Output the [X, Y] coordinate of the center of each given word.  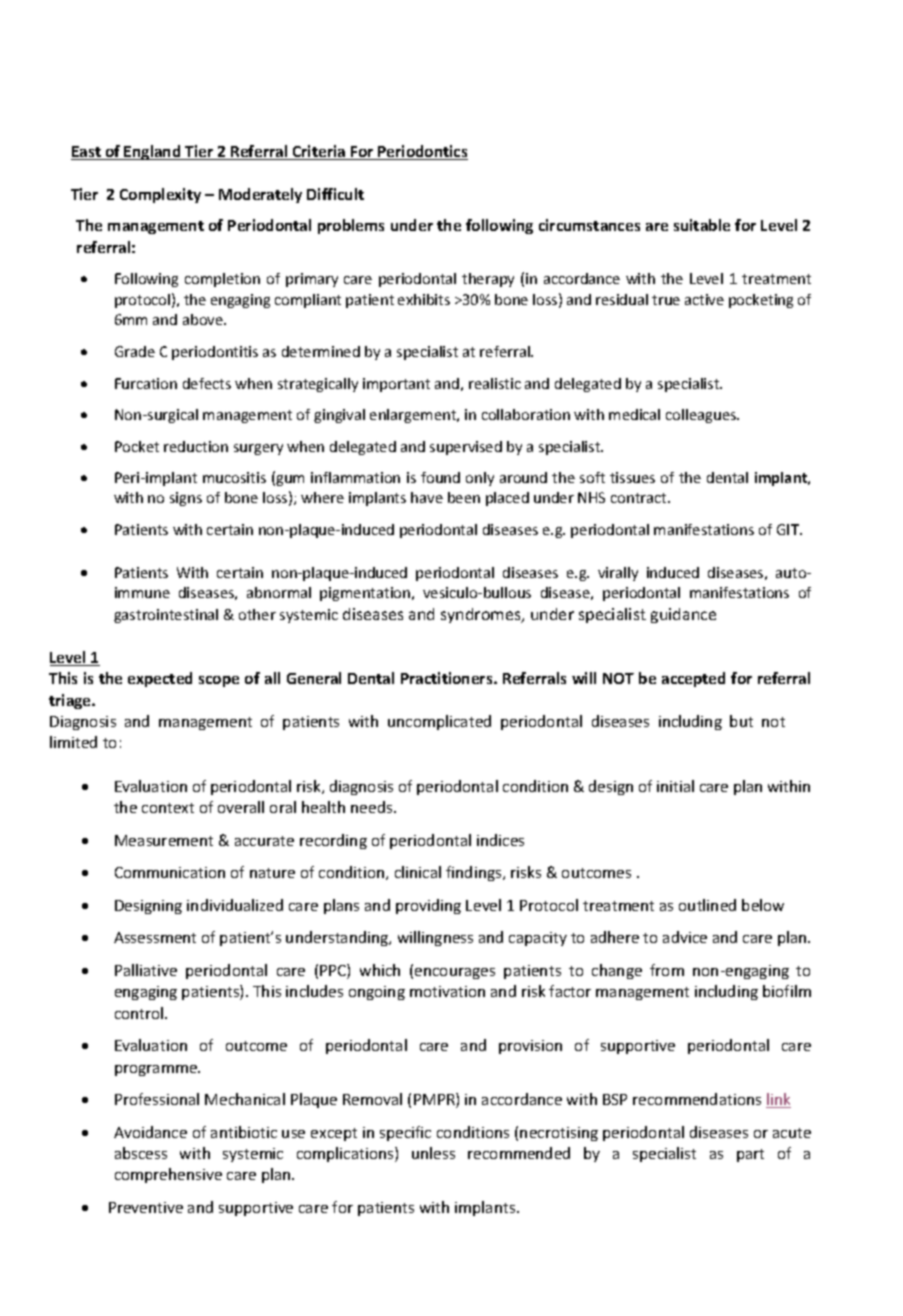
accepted [693, 679]
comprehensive [168, 1175]
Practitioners [448, 678]
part [750, 1155]
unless [433, 1153]
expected [160, 679]
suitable [702, 225]
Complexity [160, 195]
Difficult [335, 194]
